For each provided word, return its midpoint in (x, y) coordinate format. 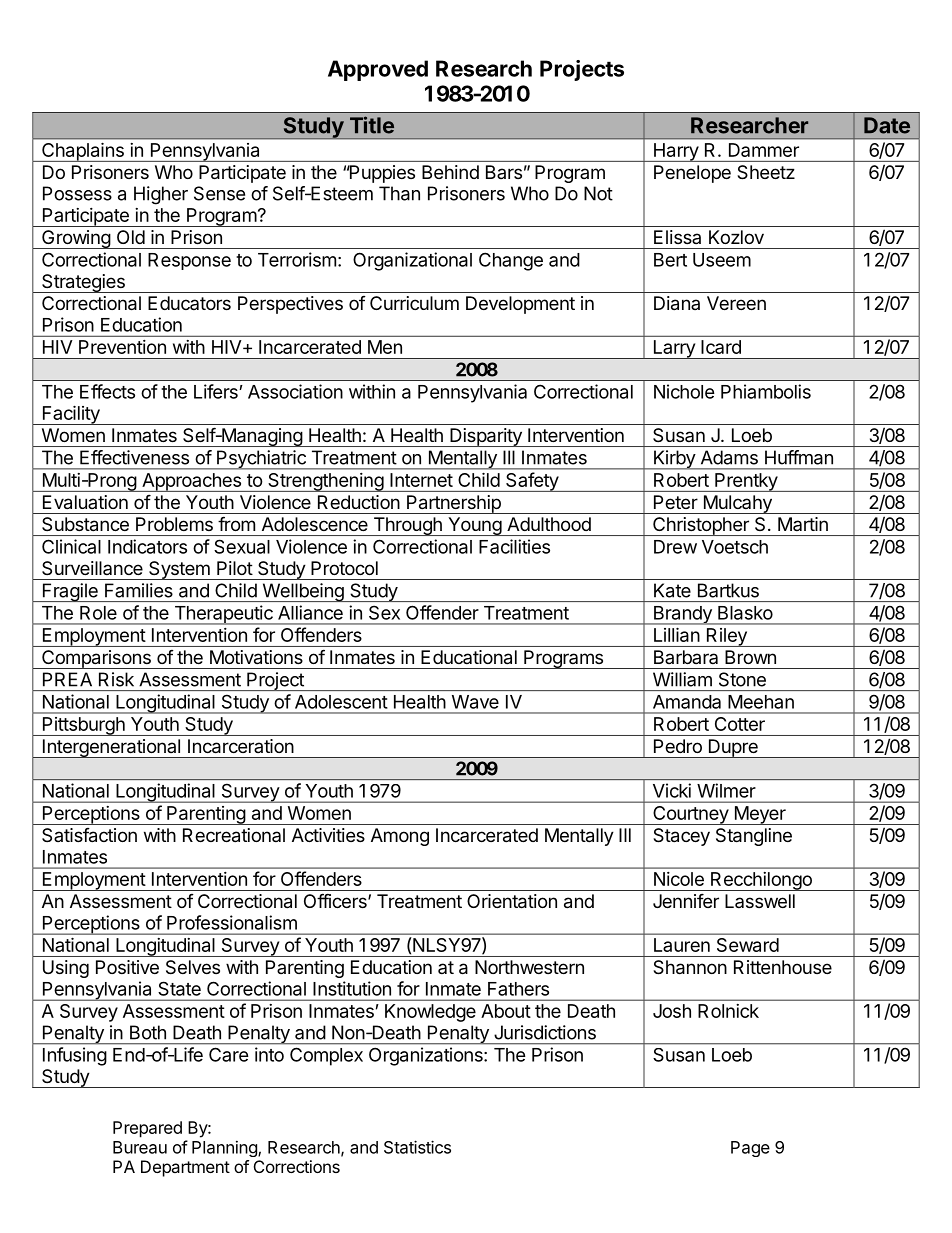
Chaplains (83, 152)
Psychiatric (261, 460)
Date (887, 125)
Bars (504, 172)
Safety (532, 482)
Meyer (760, 815)
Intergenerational (111, 748)
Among (400, 837)
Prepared (147, 1129)
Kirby (674, 460)
